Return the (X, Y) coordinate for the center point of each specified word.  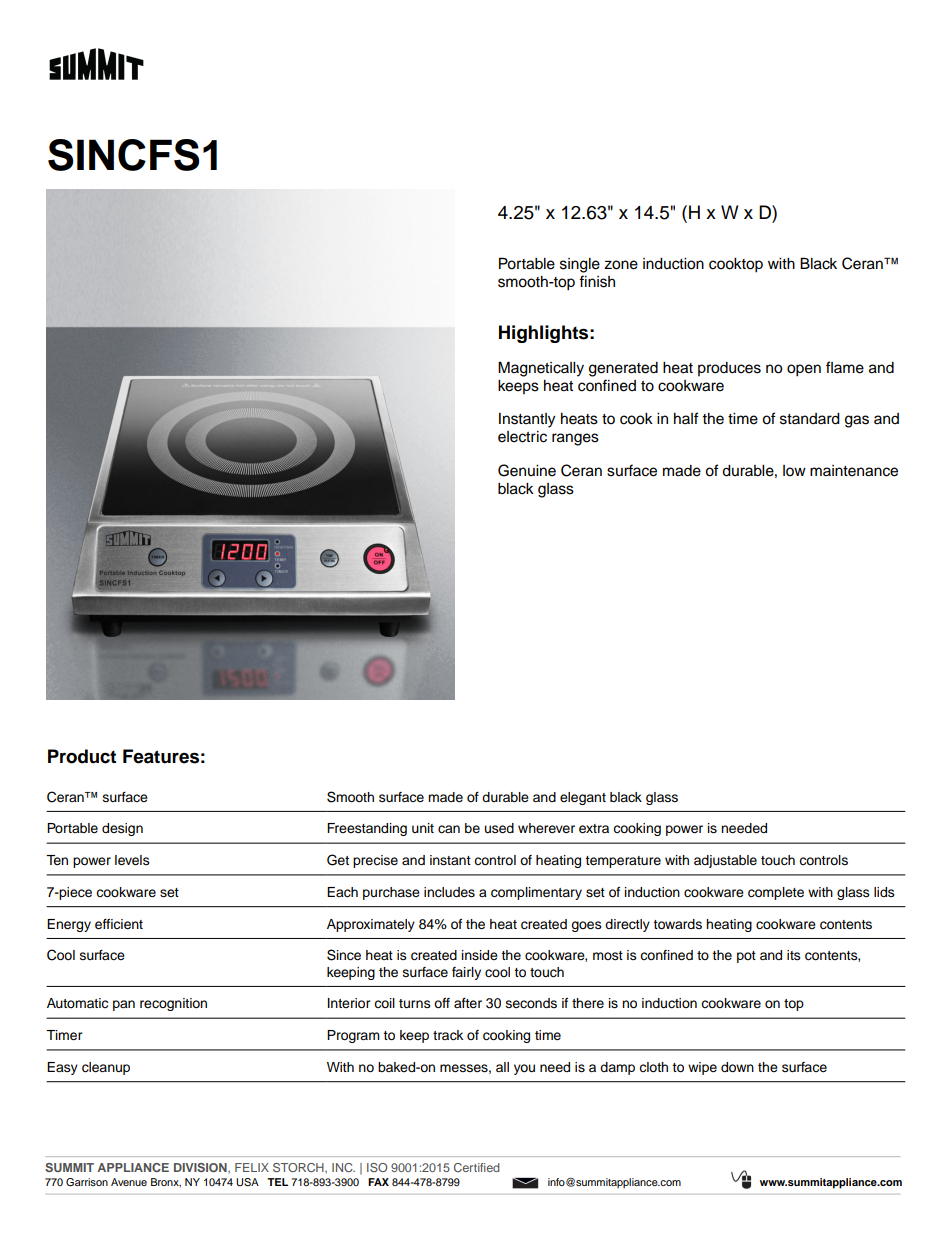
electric (522, 437)
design (122, 829)
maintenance (854, 471)
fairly (466, 973)
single (580, 265)
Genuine (527, 470)
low (794, 471)
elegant (583, 798)
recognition (173, 1004)
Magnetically (541, 369)
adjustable (725, 861)
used (499, 828)
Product (82, 756)
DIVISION (201, 1168)
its (794, 955)
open (804, 370)
